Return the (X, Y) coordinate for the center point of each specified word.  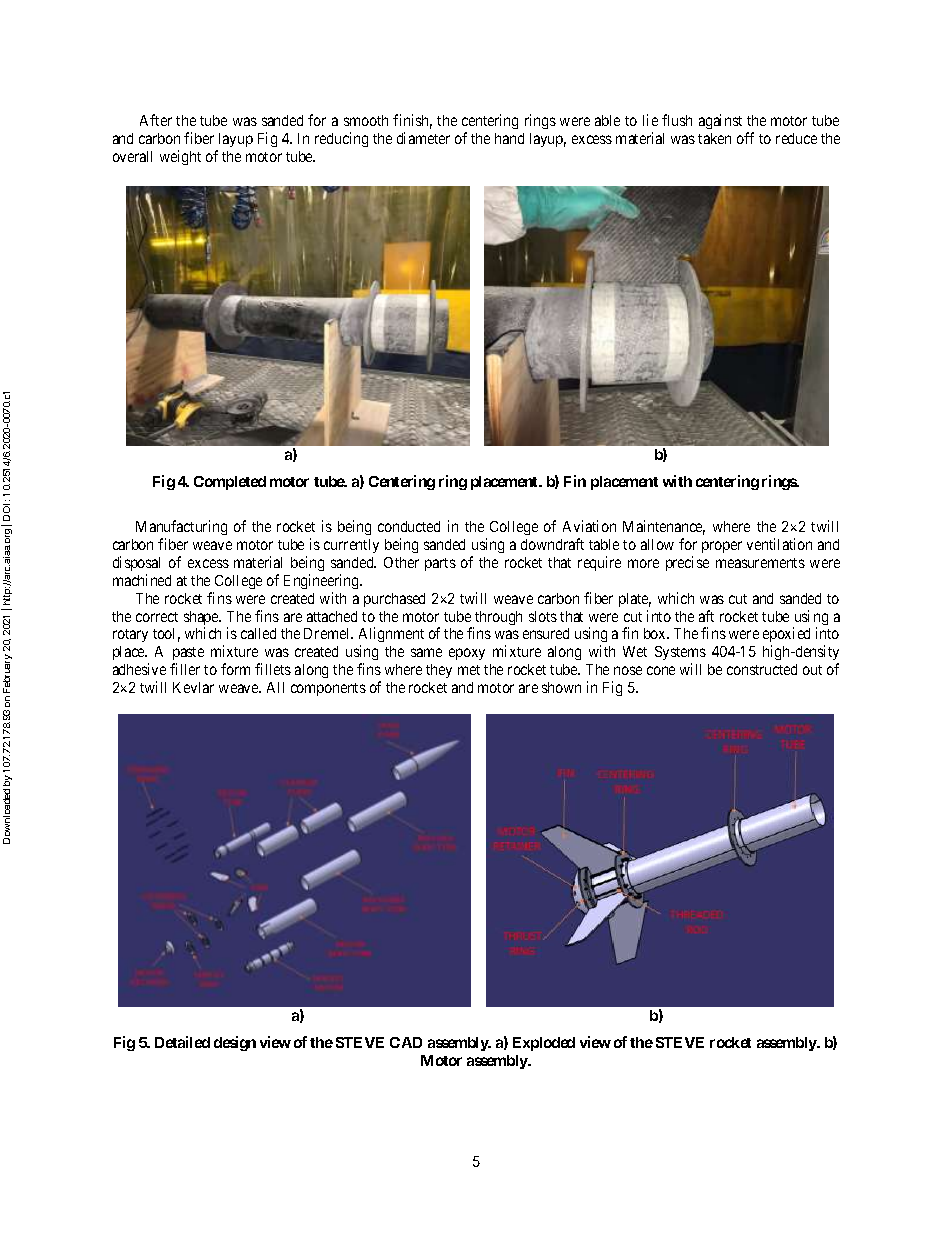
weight (180, 157)
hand (509, 138)
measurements (760, 563)
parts (440, 564)
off (745, 138)
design (235, 1043)
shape (202, 619)
